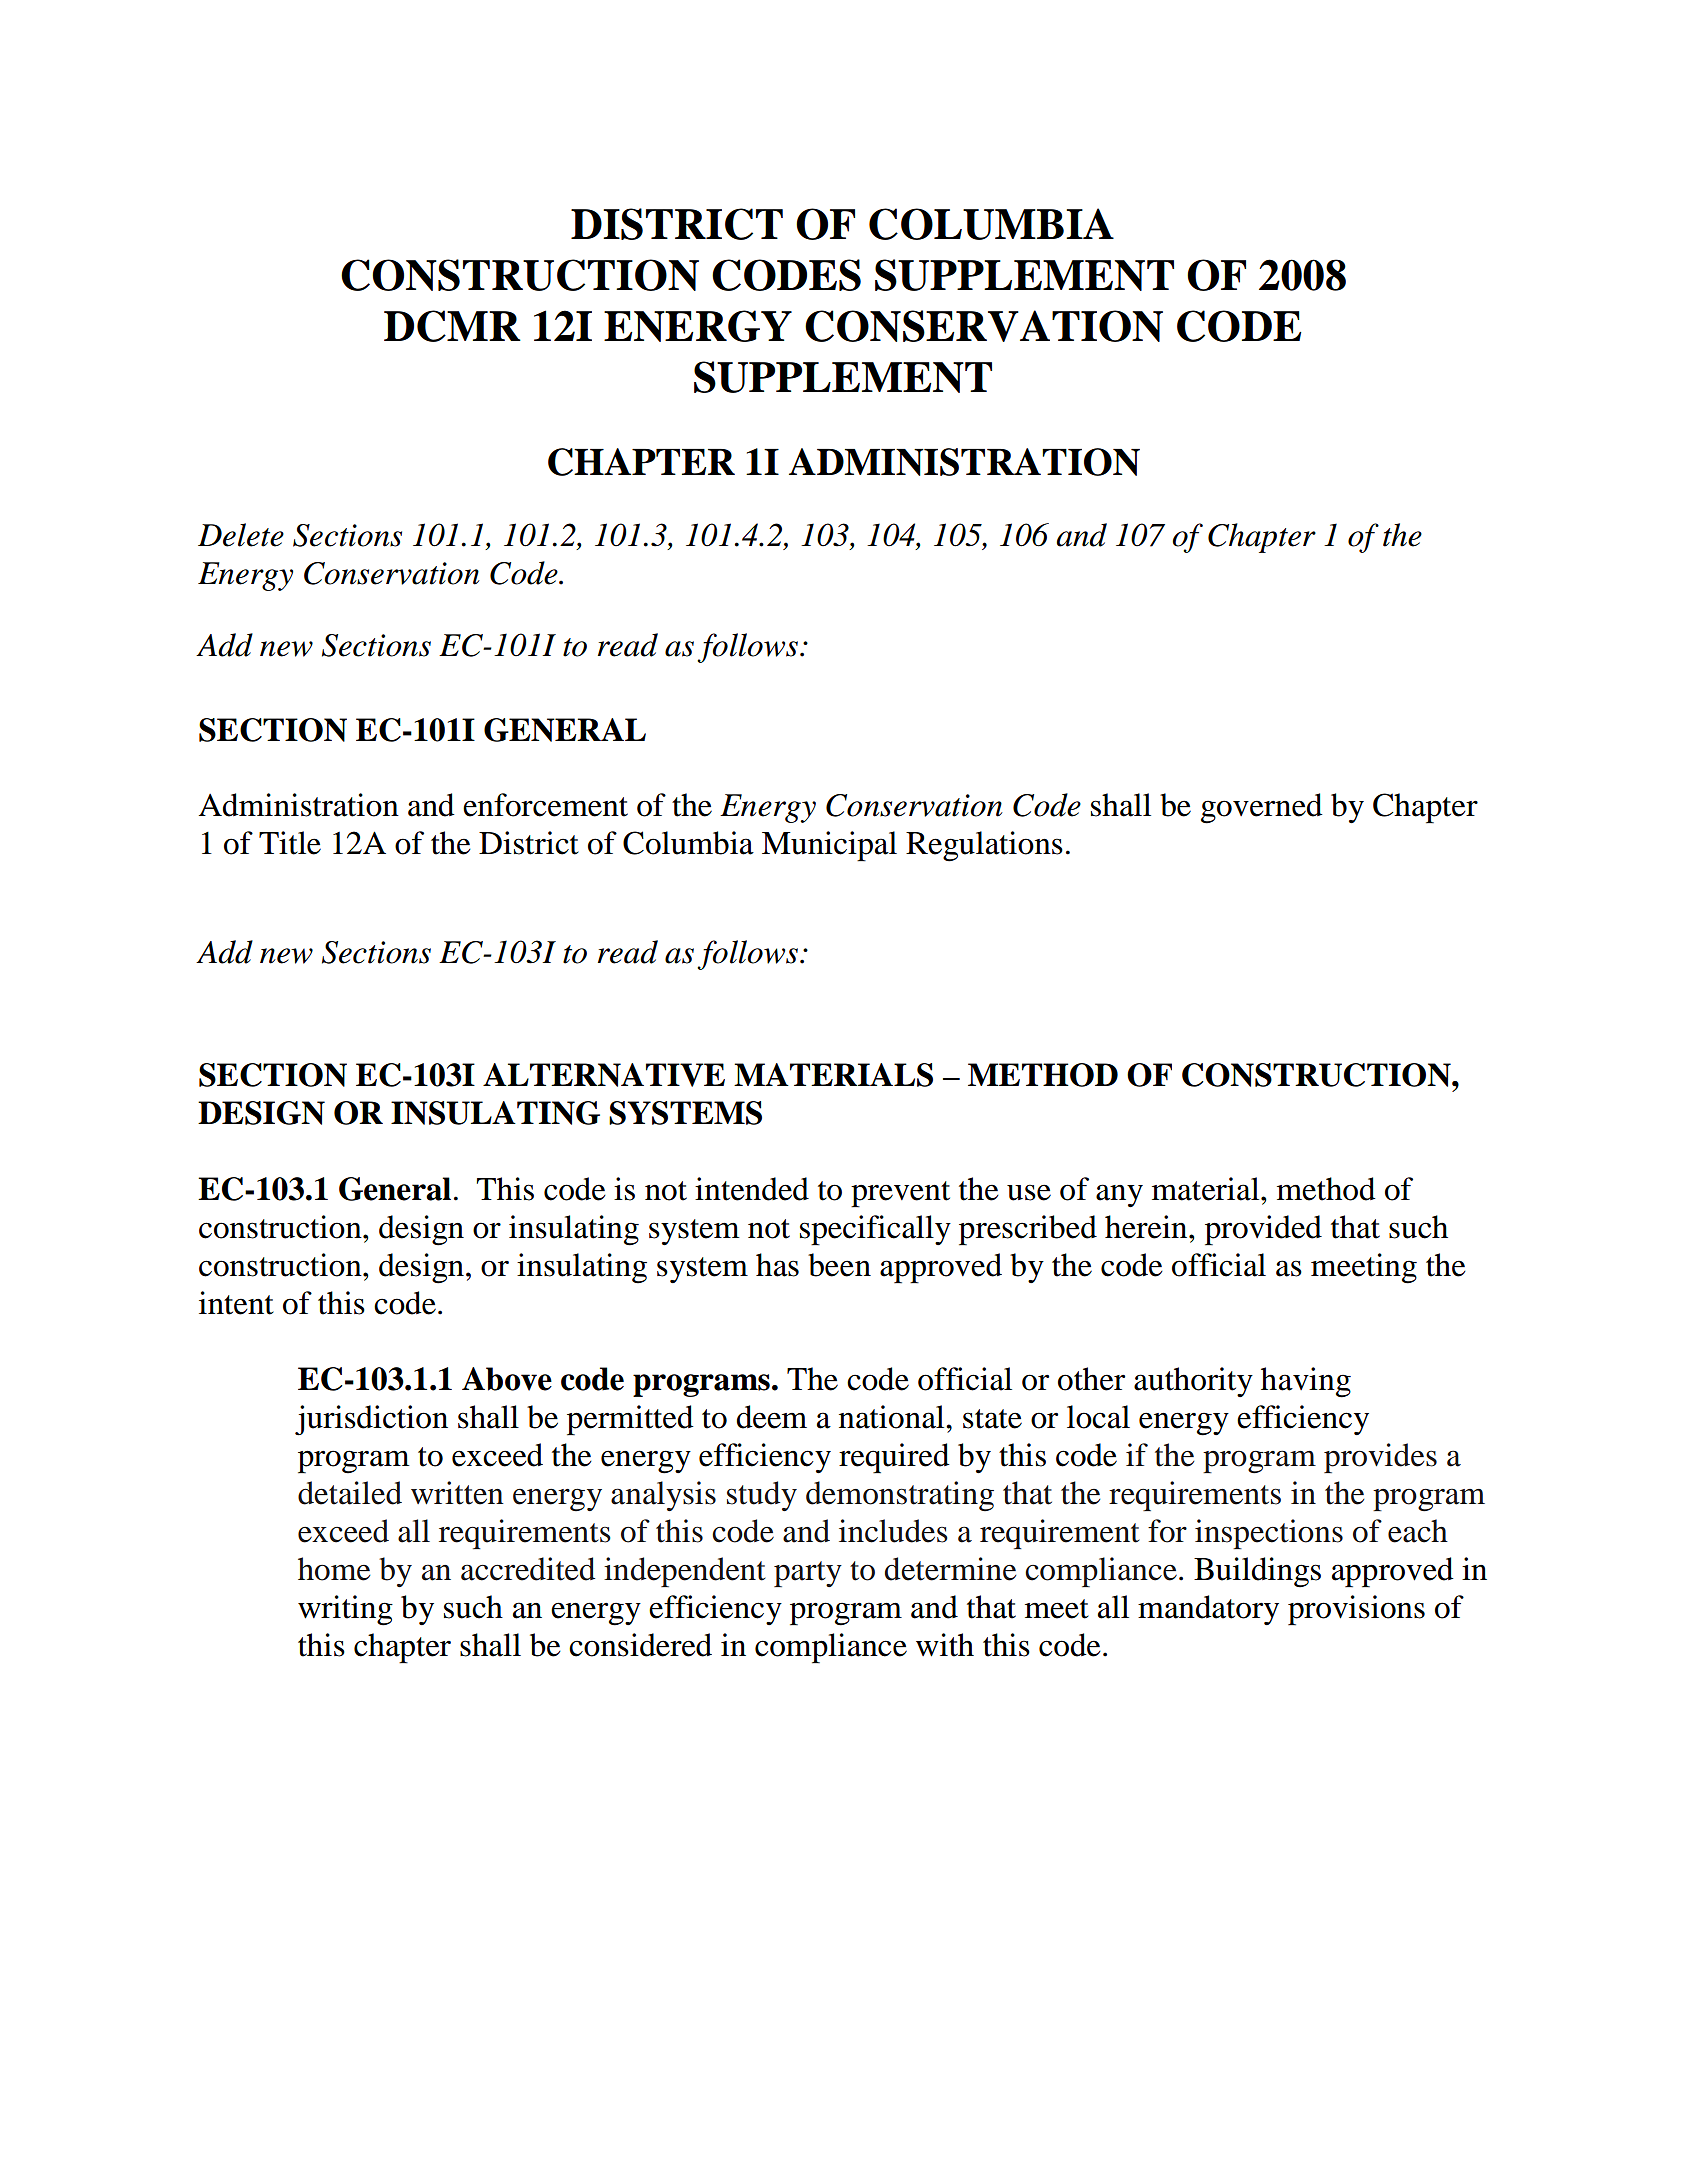 Image resolution: width=1687 pixels, height=2183 pixels. Describe the element at coordinates (839, 1265) in the screenshot. I see `been` at that location.
